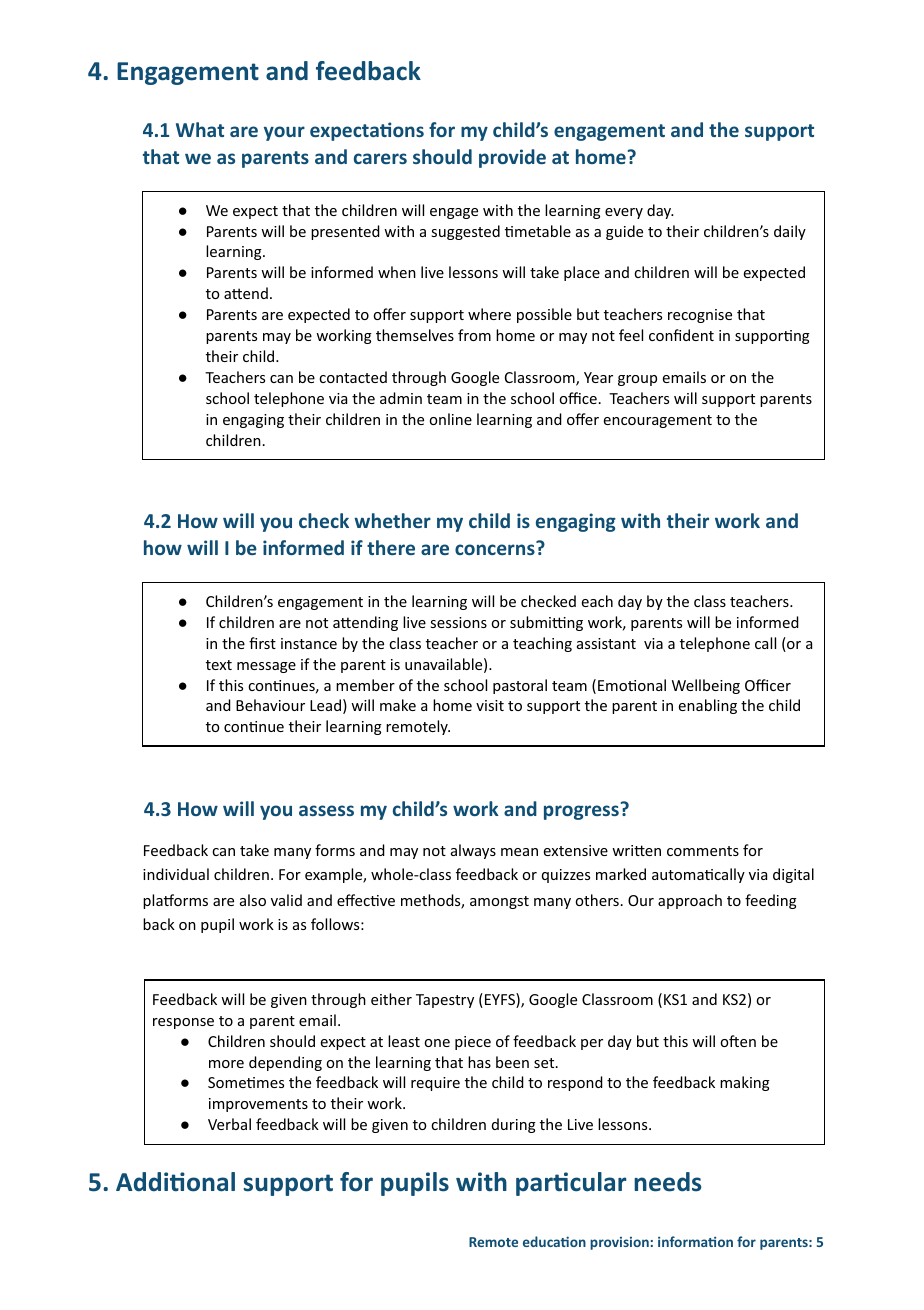  What do you see at coordinates (200, 129) in the screenshot?
I see `What` at bounding box center [200, 129].
